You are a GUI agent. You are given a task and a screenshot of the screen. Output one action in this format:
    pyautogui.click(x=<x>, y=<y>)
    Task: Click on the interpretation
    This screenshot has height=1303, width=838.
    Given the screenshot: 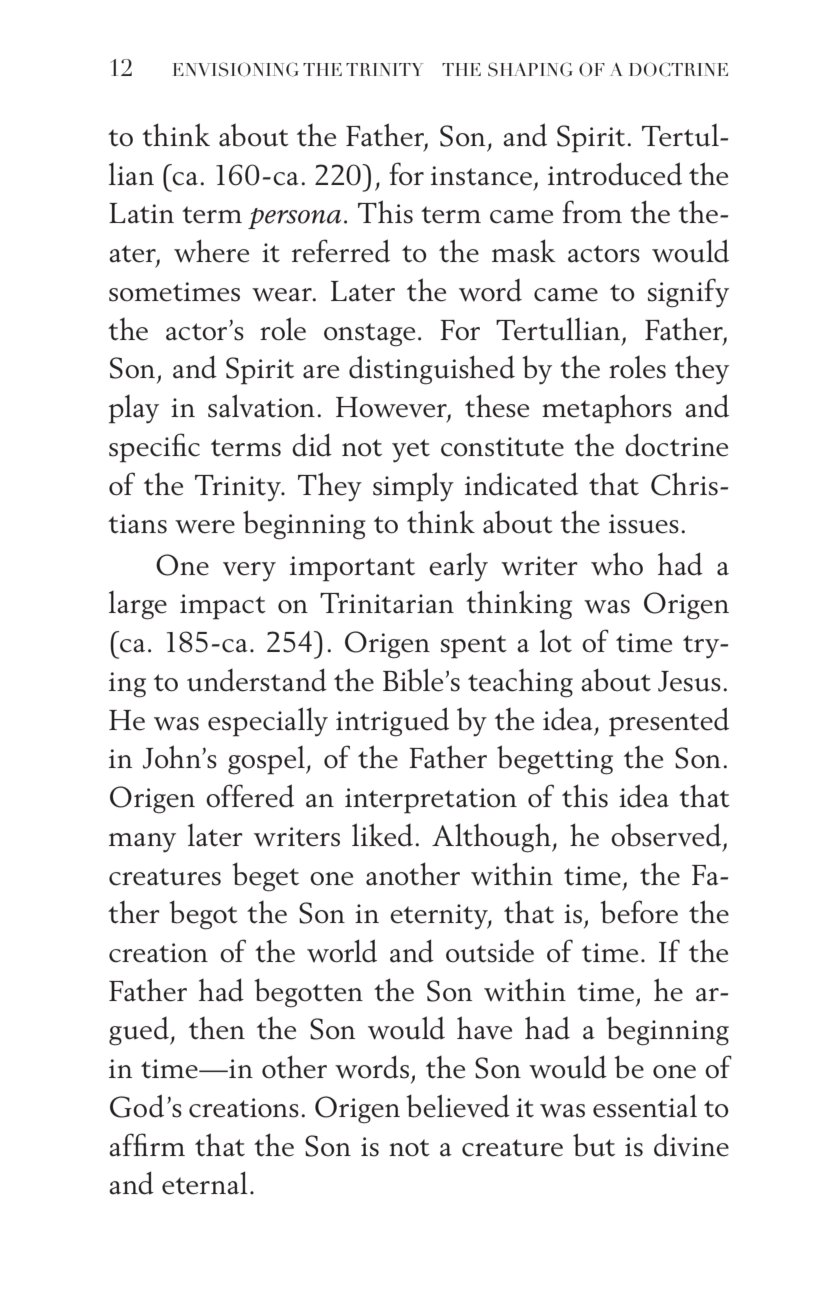 What is the action you would take?
    pyautogui.click(x=431, y=801)
